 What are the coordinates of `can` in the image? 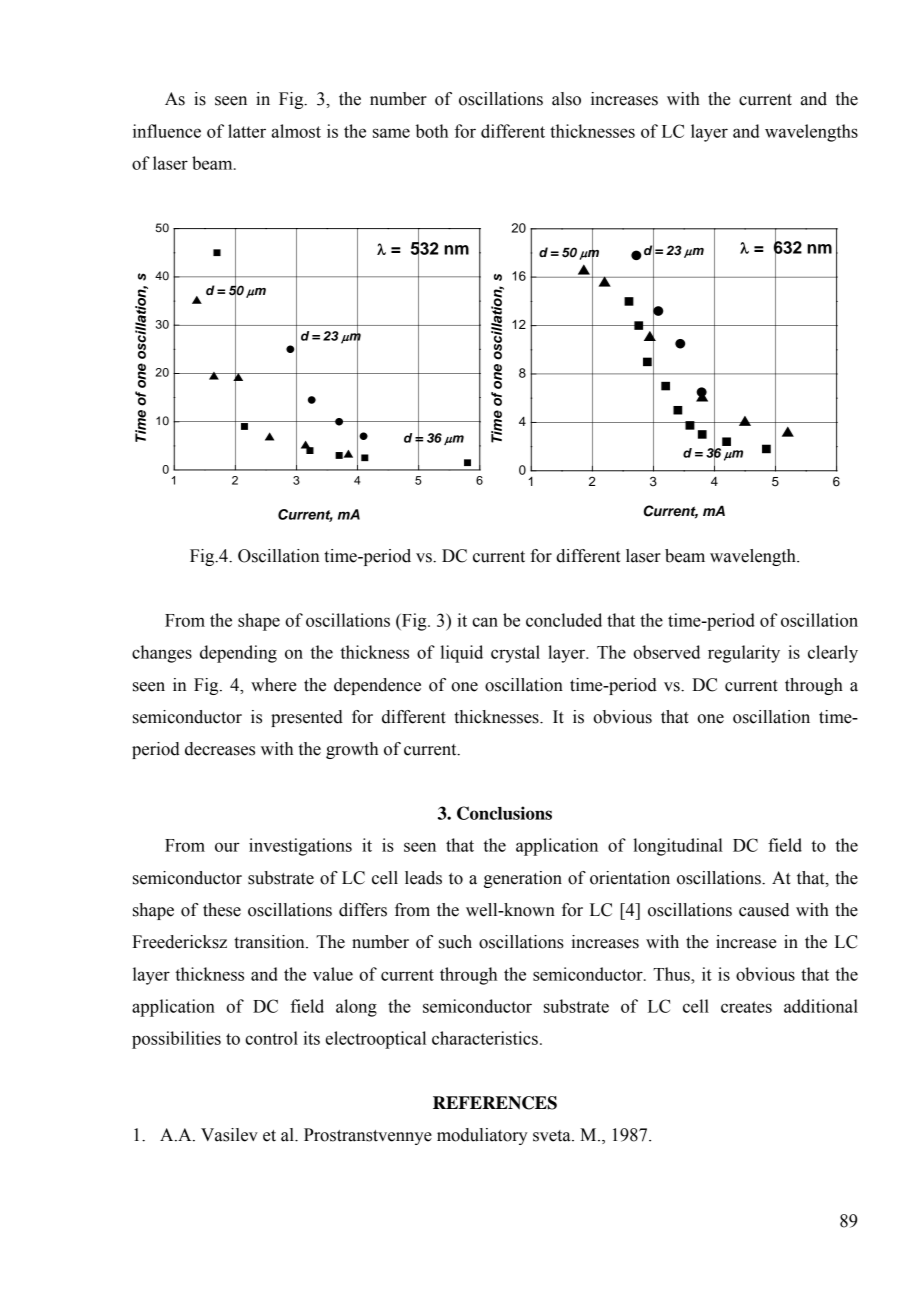 It's located at (485, 622).
